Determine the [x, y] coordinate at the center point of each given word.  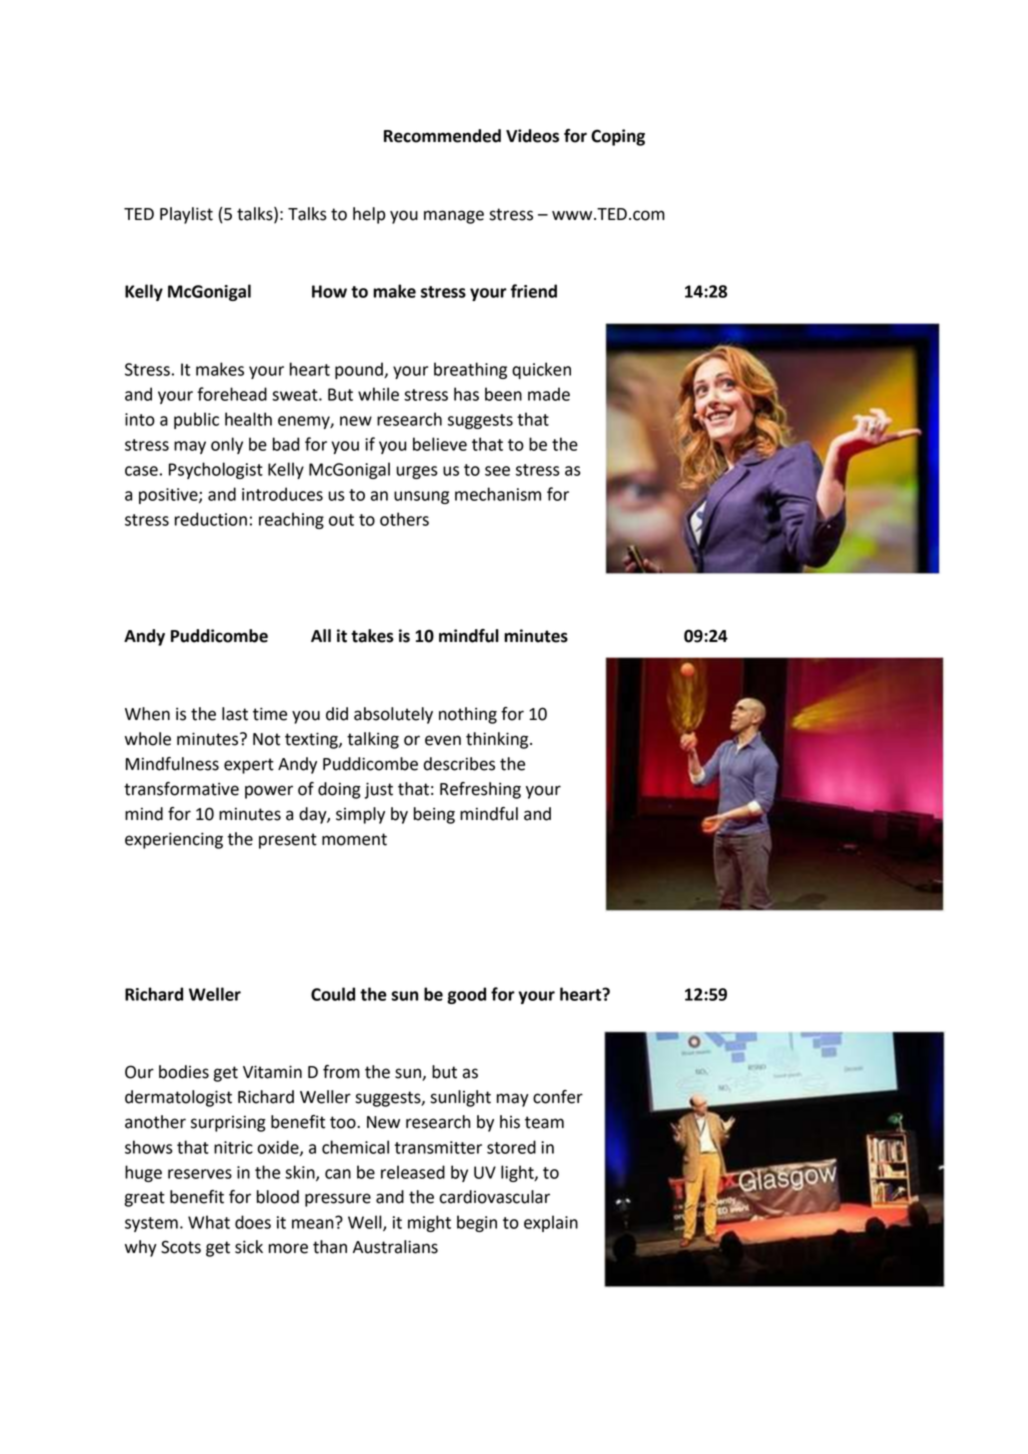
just [378, 790]
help [369, 215]
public [196, 420]
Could [333, 994]
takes [372, 636]
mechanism [498, 494]
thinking [498, 740]
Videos [532, 136]
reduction [211, 519]
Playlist [186, 215]
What [209, 1222]
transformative [181, 789]
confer [558, 1097]
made [549, 394]
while [378, 394]
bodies [184, 1072]
